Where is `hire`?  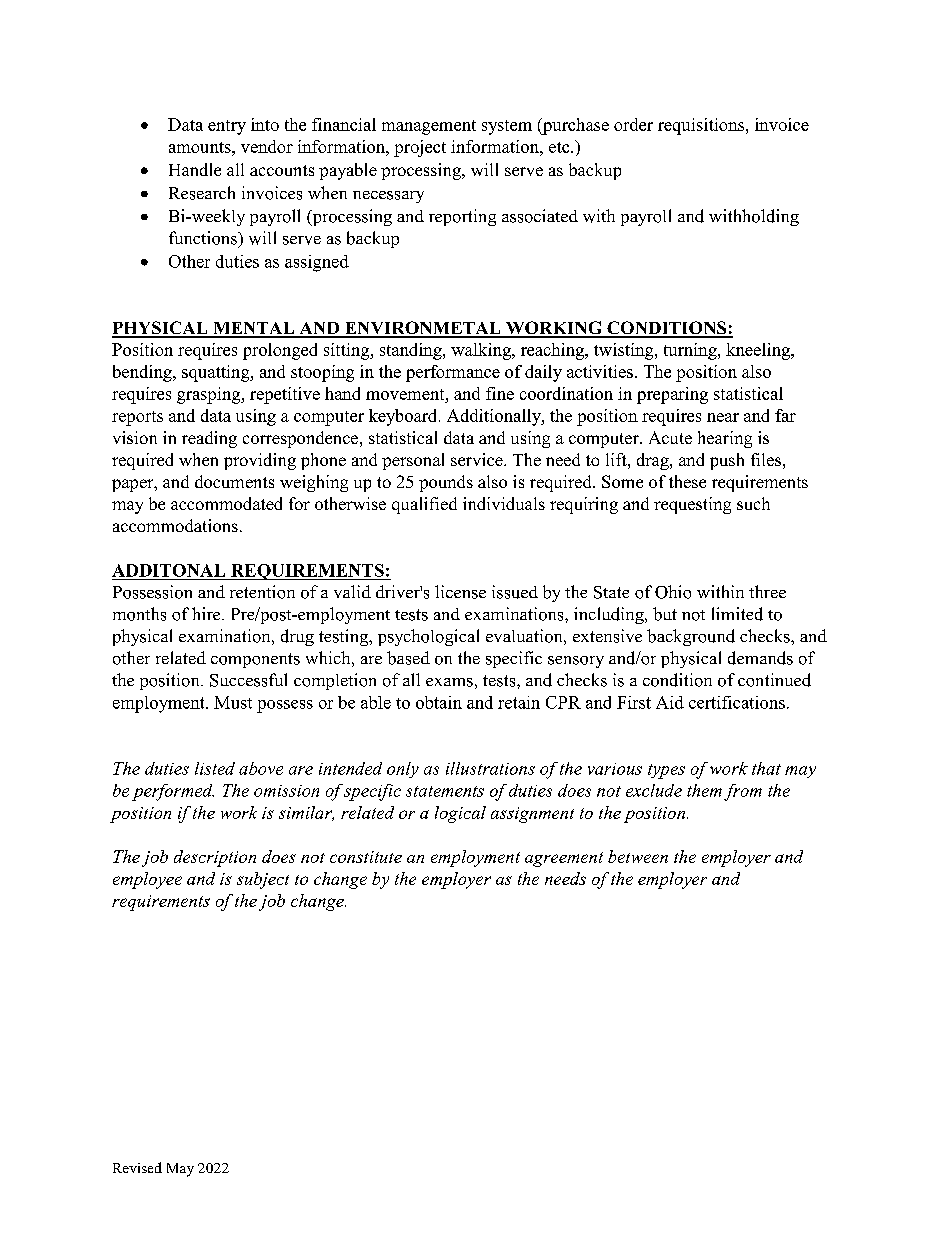
hire is located at coordinates (207, 613).
